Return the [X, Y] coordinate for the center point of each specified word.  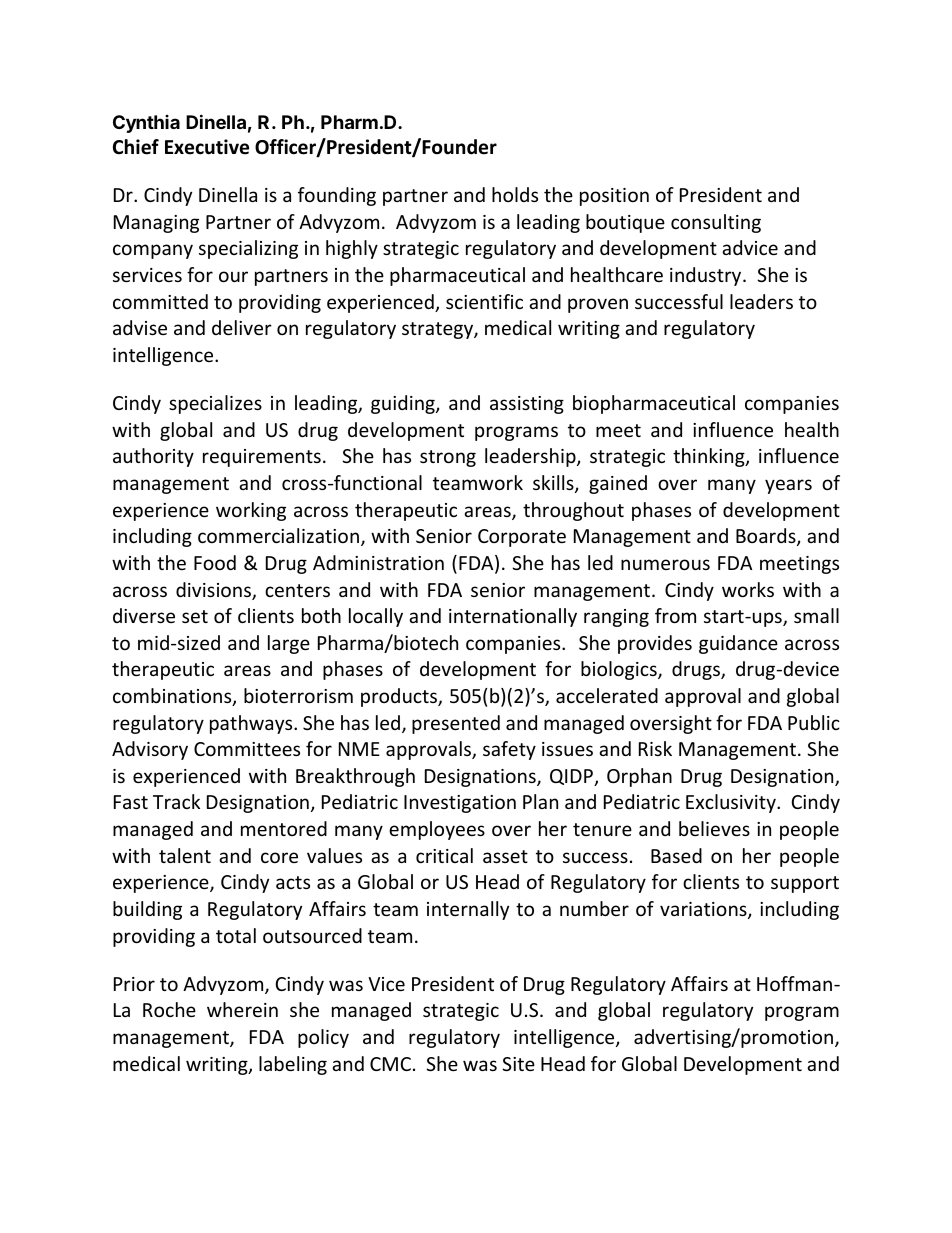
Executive [207, 147]
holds [515, 194]
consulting [716, 223]
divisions [214, 591]
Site [518, 1064]
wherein [242, 1009]
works [748, 589]
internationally [513, 617]
